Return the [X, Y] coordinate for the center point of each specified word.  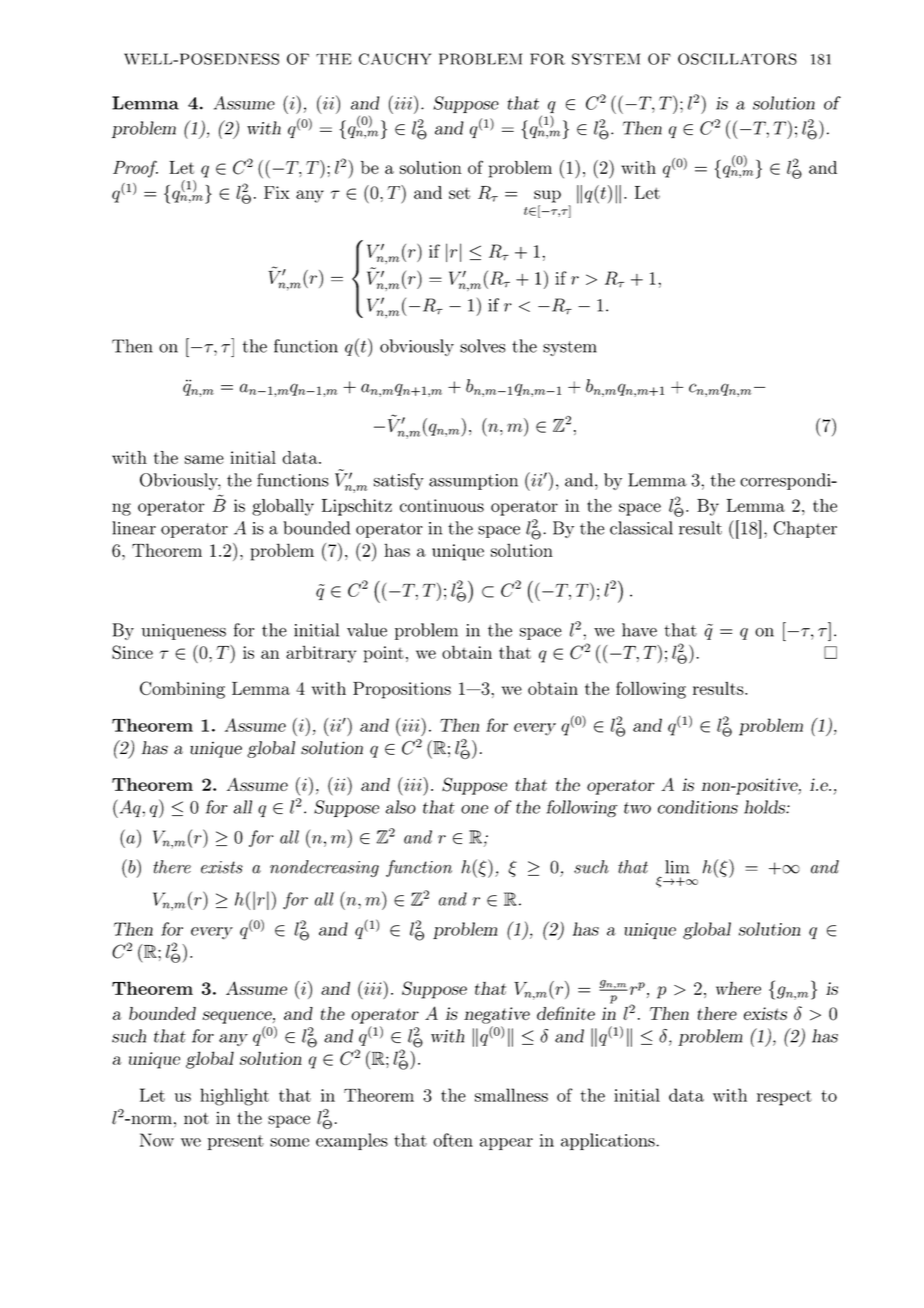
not [196, 1119]
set [459, 193]
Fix [277, 192]
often [453, 1140]
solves [483, 346]
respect [784, 1098]
